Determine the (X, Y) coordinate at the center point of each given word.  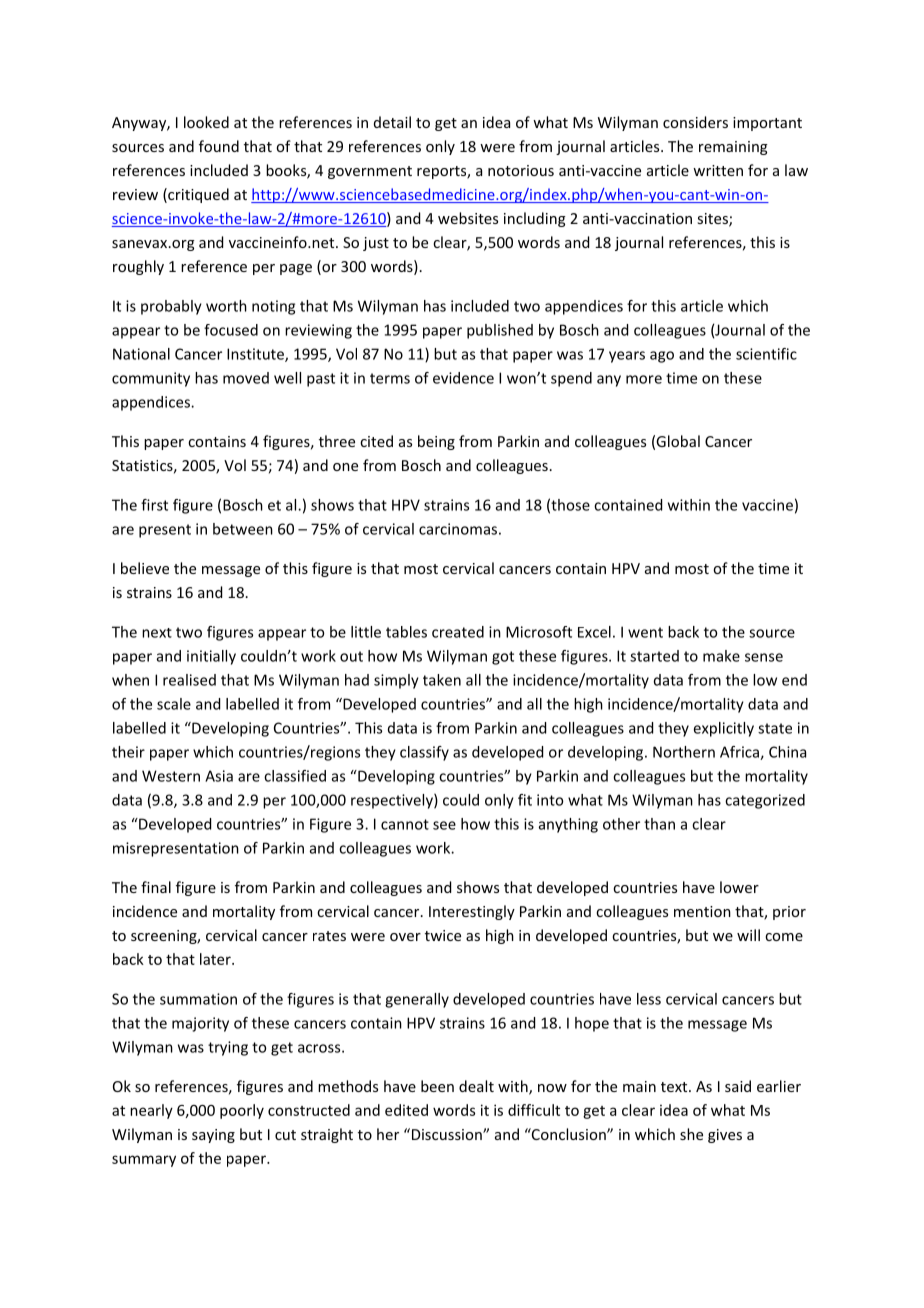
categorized (765, 801)
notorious (521, 170)
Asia (219, 776)
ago (662, 357)
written (718, 170)
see (444, 825)
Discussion (446, 1134)
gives (725, 1136)
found (219, 146)
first (154, 505)
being (436, 442)
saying (213, 1136)
